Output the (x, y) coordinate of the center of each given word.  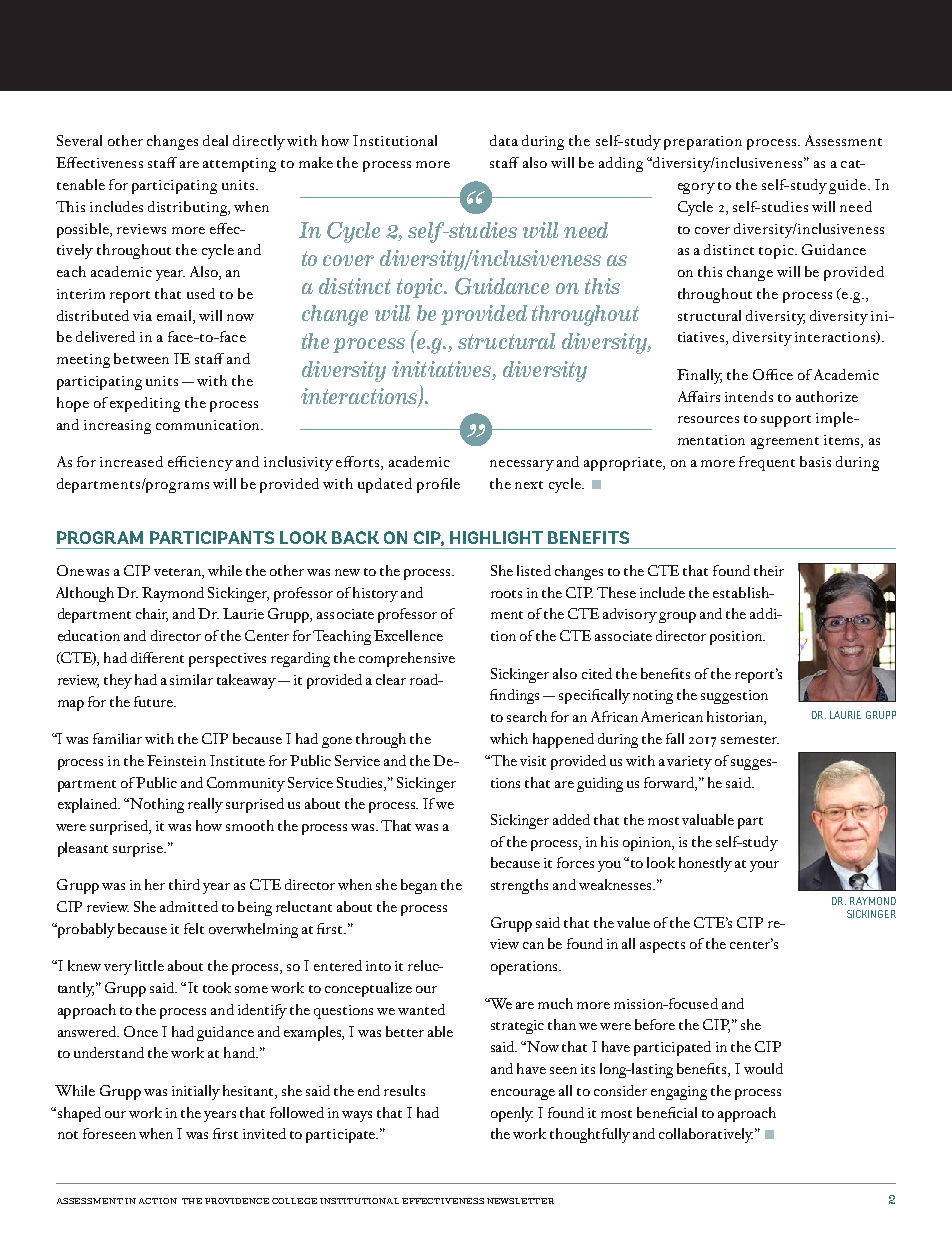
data (504, 140)
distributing (189, 208)
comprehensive (407, 659)
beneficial (667, 1112)
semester (750, 740)
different (157, 657)
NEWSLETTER (520, 1201)
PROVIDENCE (237, 1201)
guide (849, 186)
